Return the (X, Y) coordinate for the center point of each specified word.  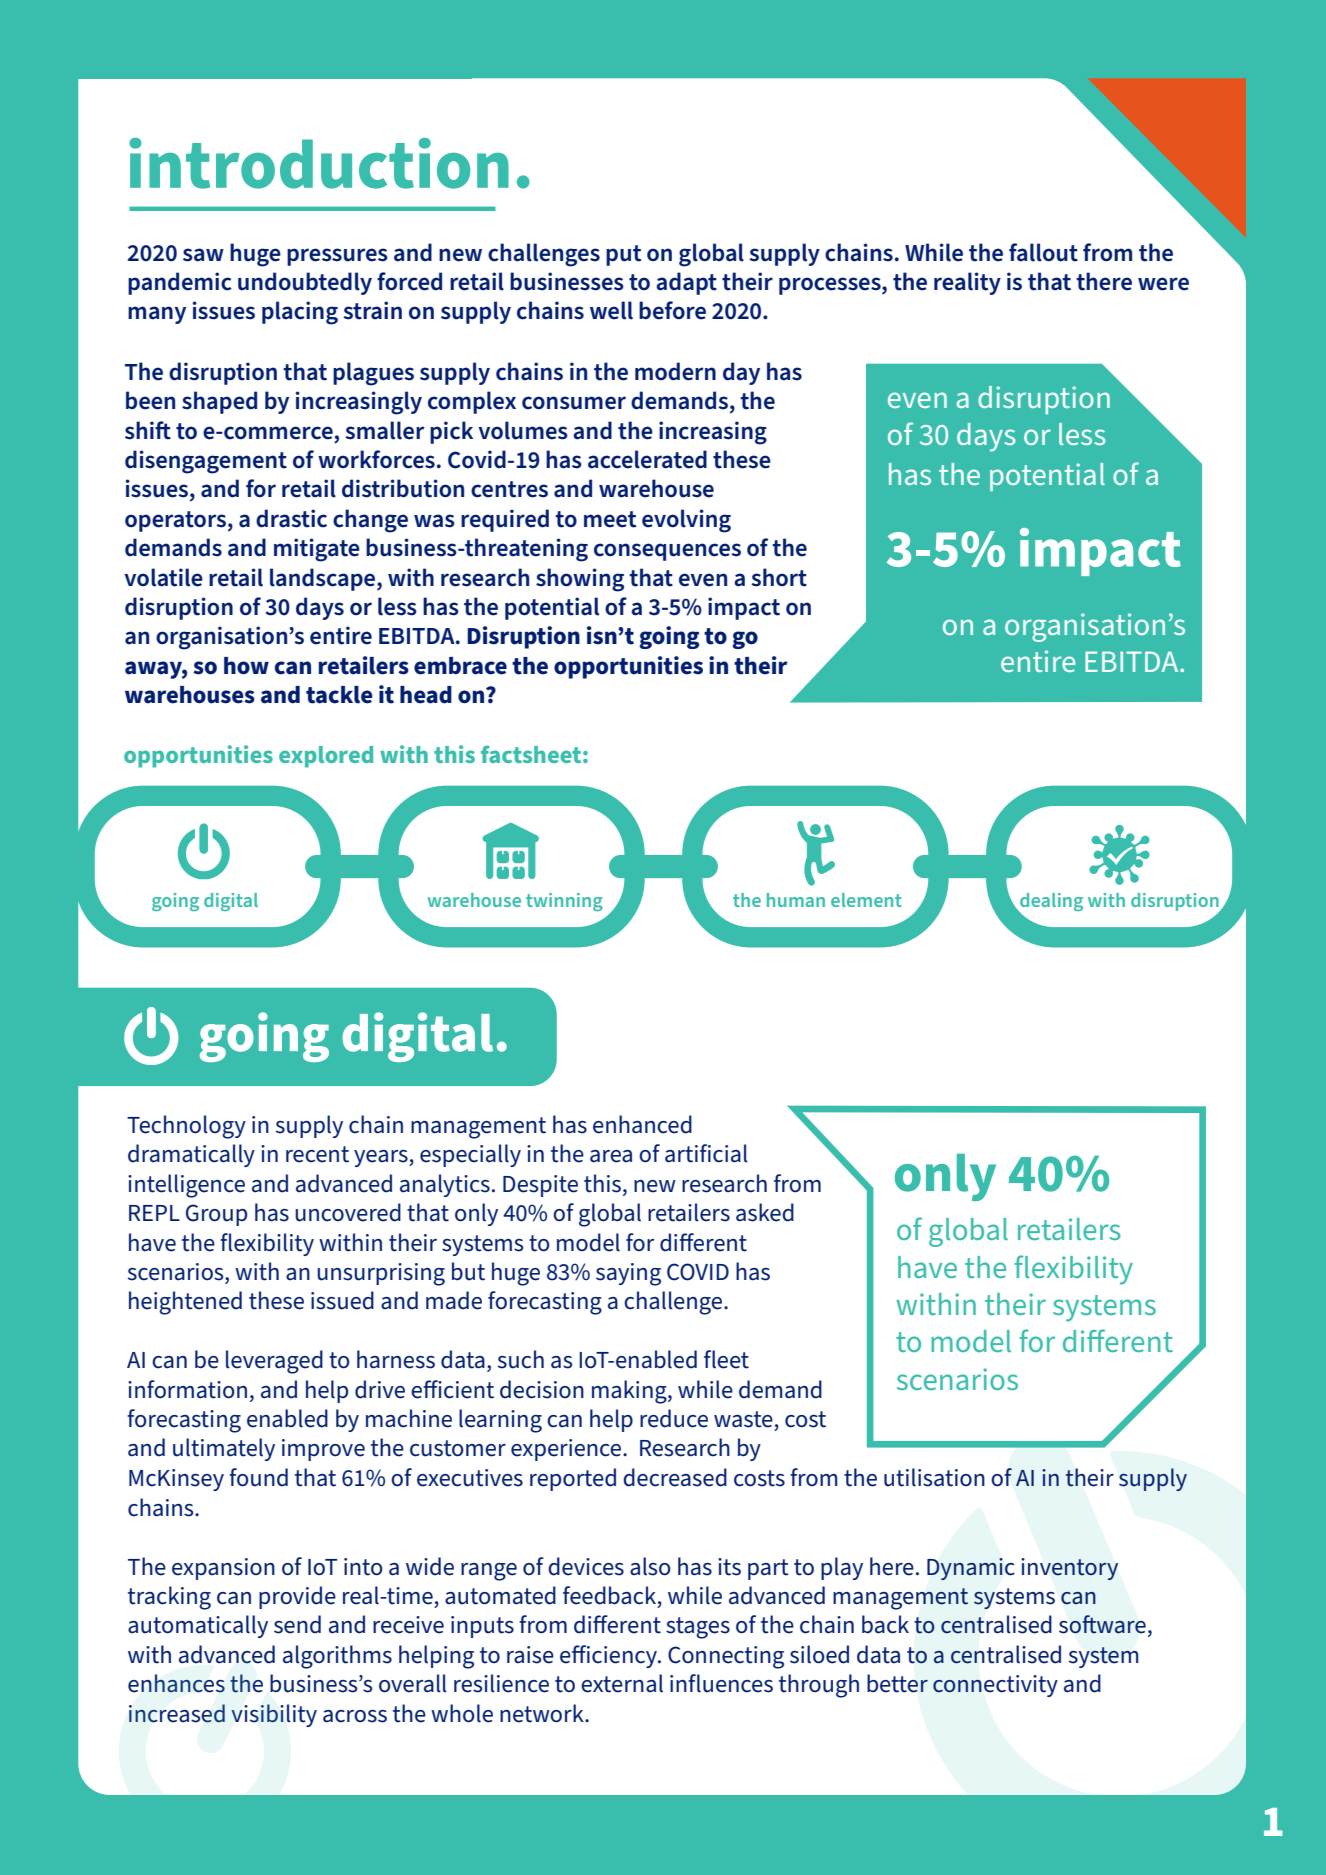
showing (580, 580)
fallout (1043, 252)
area (611, 1156)
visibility (274, 1715)
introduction (319, 163)
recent (317, 1154)
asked (765, 1212)
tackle (339, 695)
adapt (686, 283)
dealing (1050, 903)
